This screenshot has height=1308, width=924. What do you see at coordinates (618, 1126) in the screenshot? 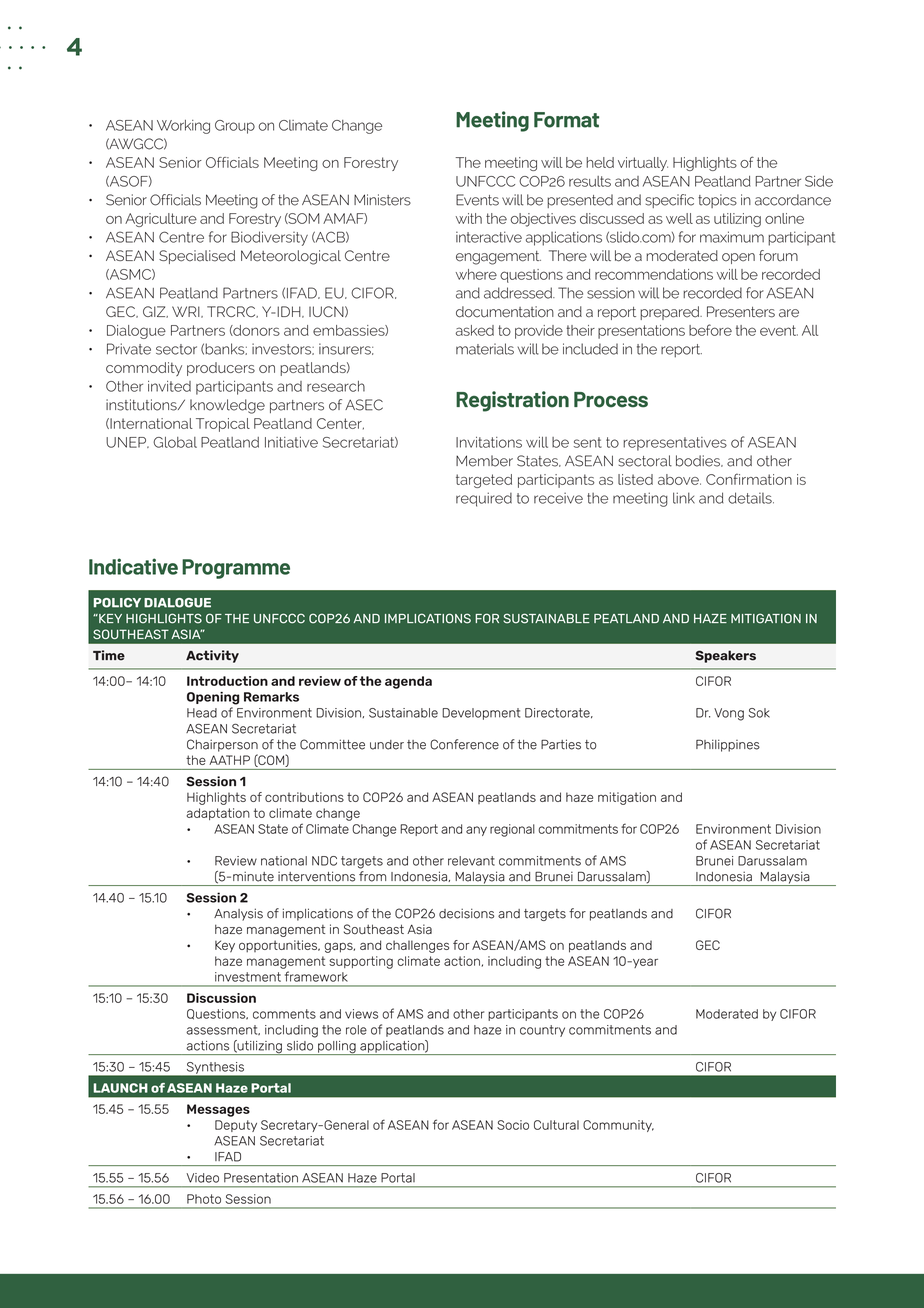
I see `Community` at bounding box center [618, 1126].
